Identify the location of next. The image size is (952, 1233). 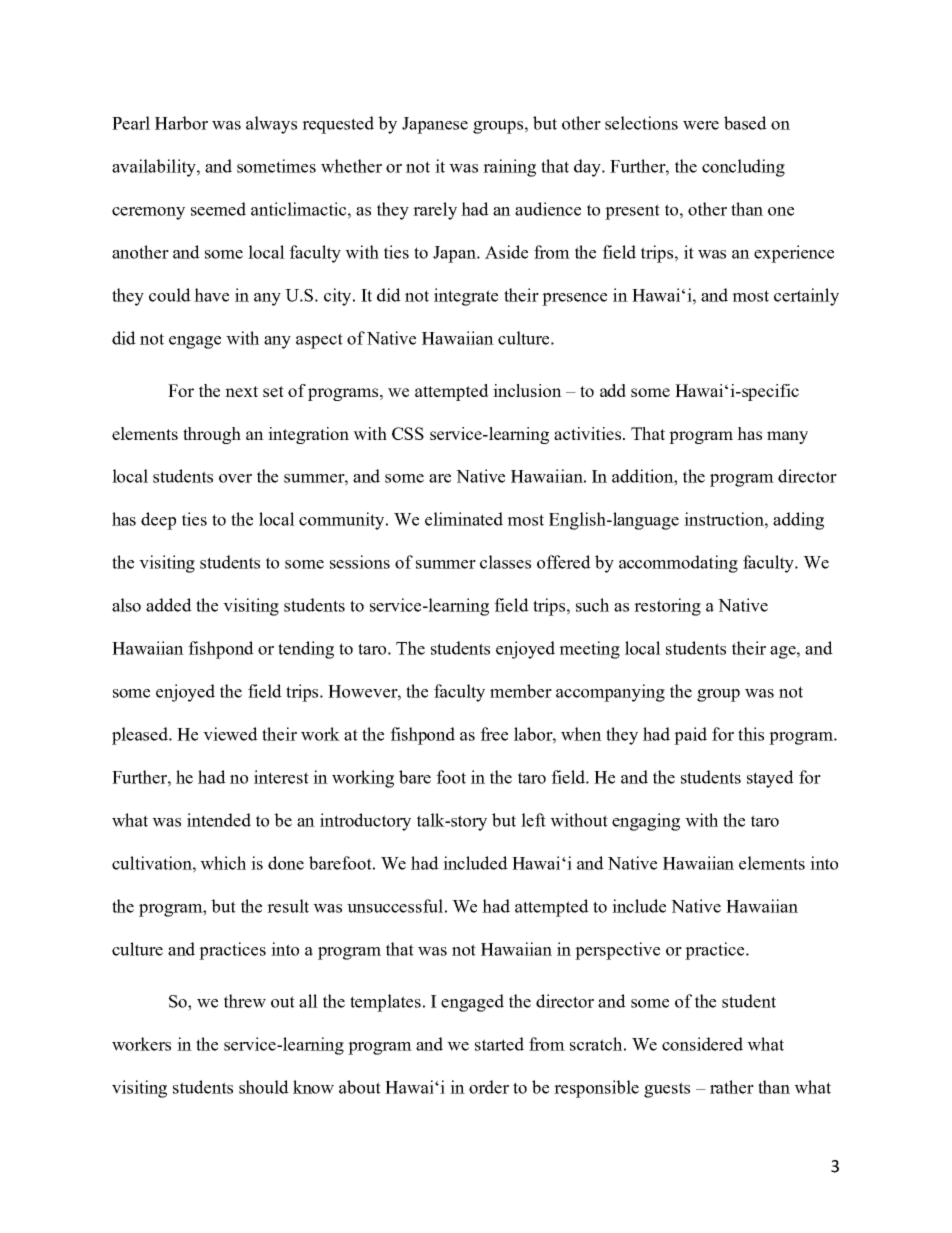
(241, 391).
